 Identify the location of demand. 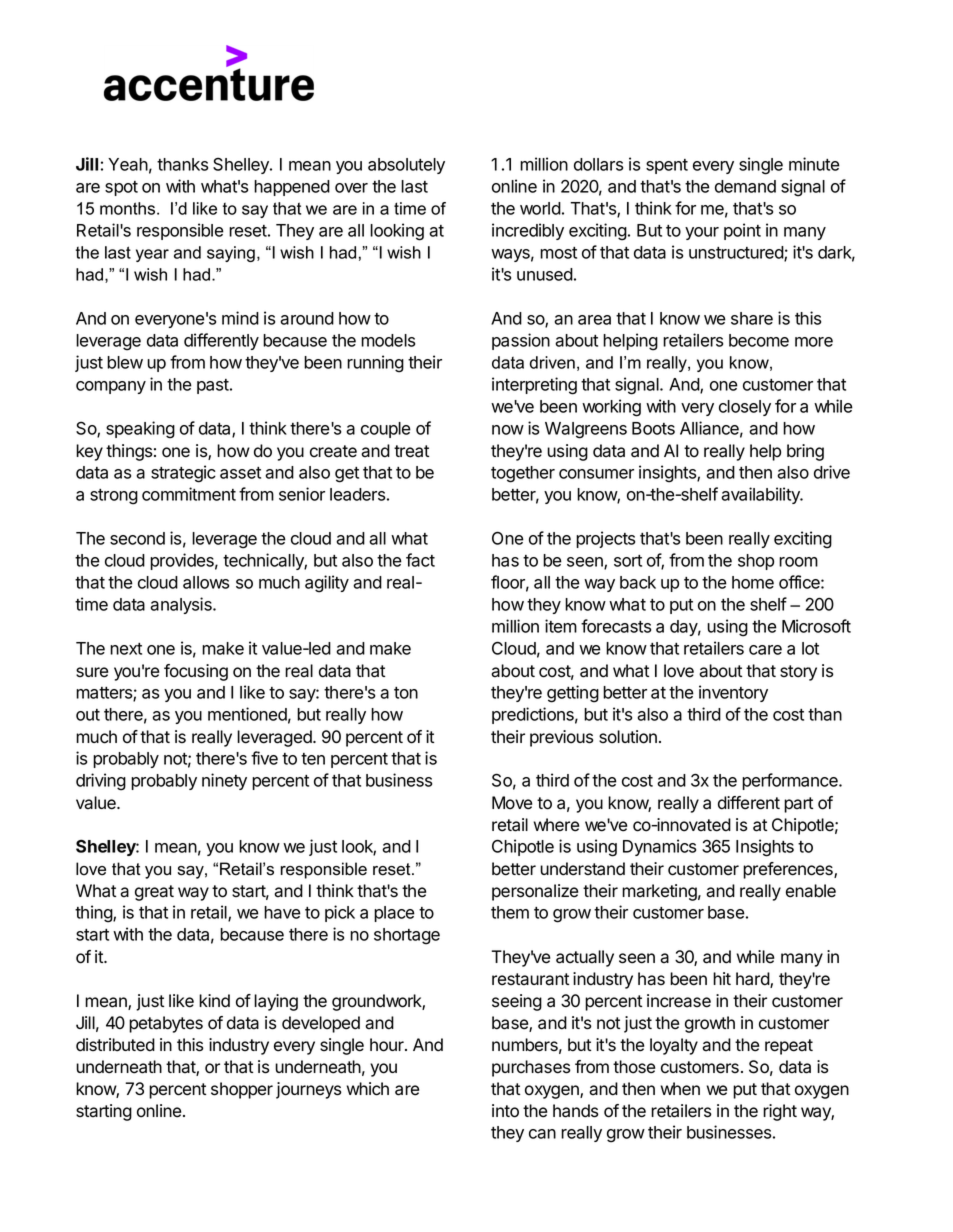
(745, 186).
